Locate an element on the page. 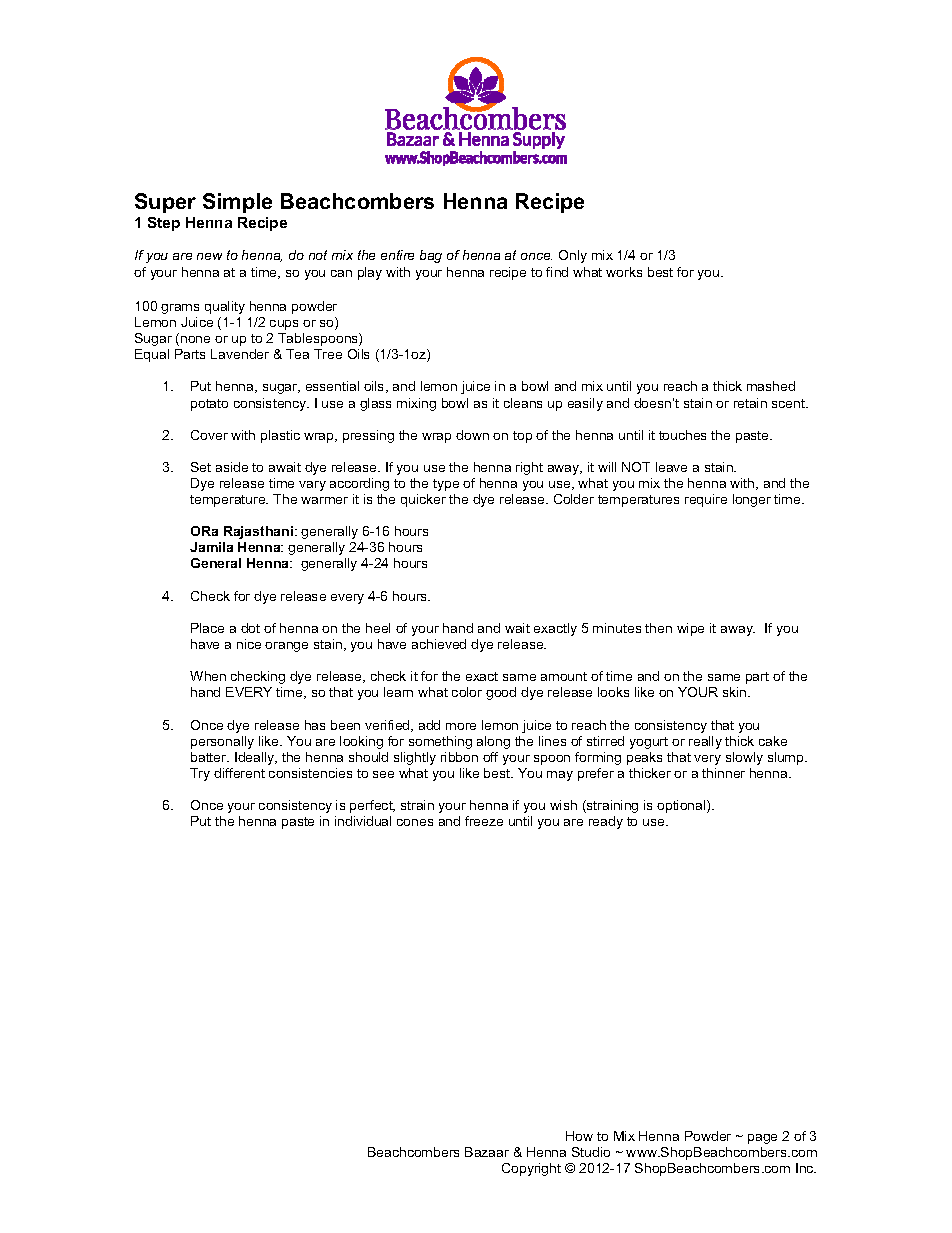 The width and height of the document is (952, 1233). How is located at coordinates (579, 1136).
